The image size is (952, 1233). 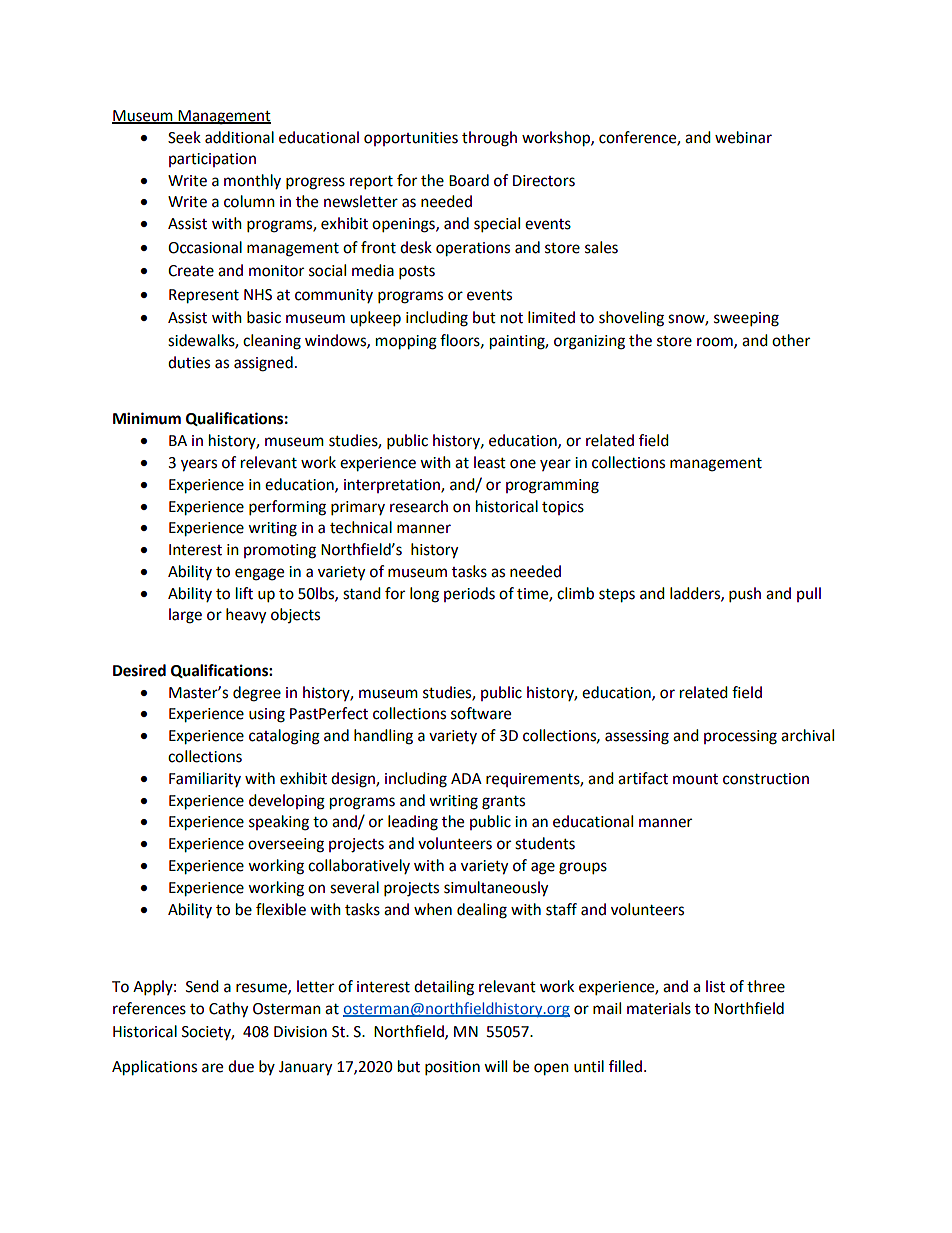 What do you see at coordinates (189, 362) in the screenshot?
I see `duties` at bounding box center [189, 362].
